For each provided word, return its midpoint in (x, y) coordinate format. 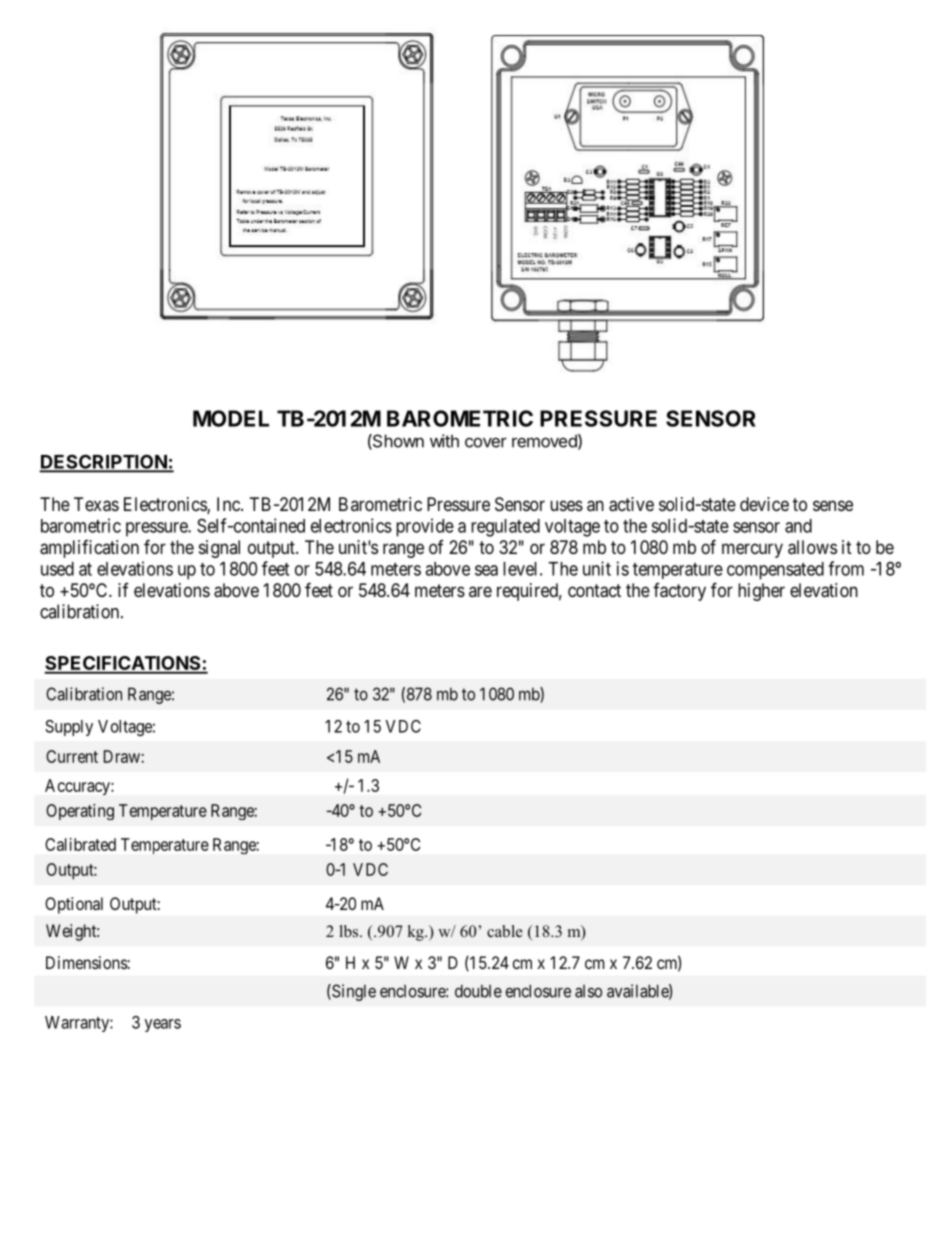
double (478, 991)
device (764, 504)
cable (505, 931)
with (444, 441)
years (163, 1025)
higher (761, 592)
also (588, 991)
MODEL (231, 418)
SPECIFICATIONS (123, 664)
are (480, 591)
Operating (80, 812)
